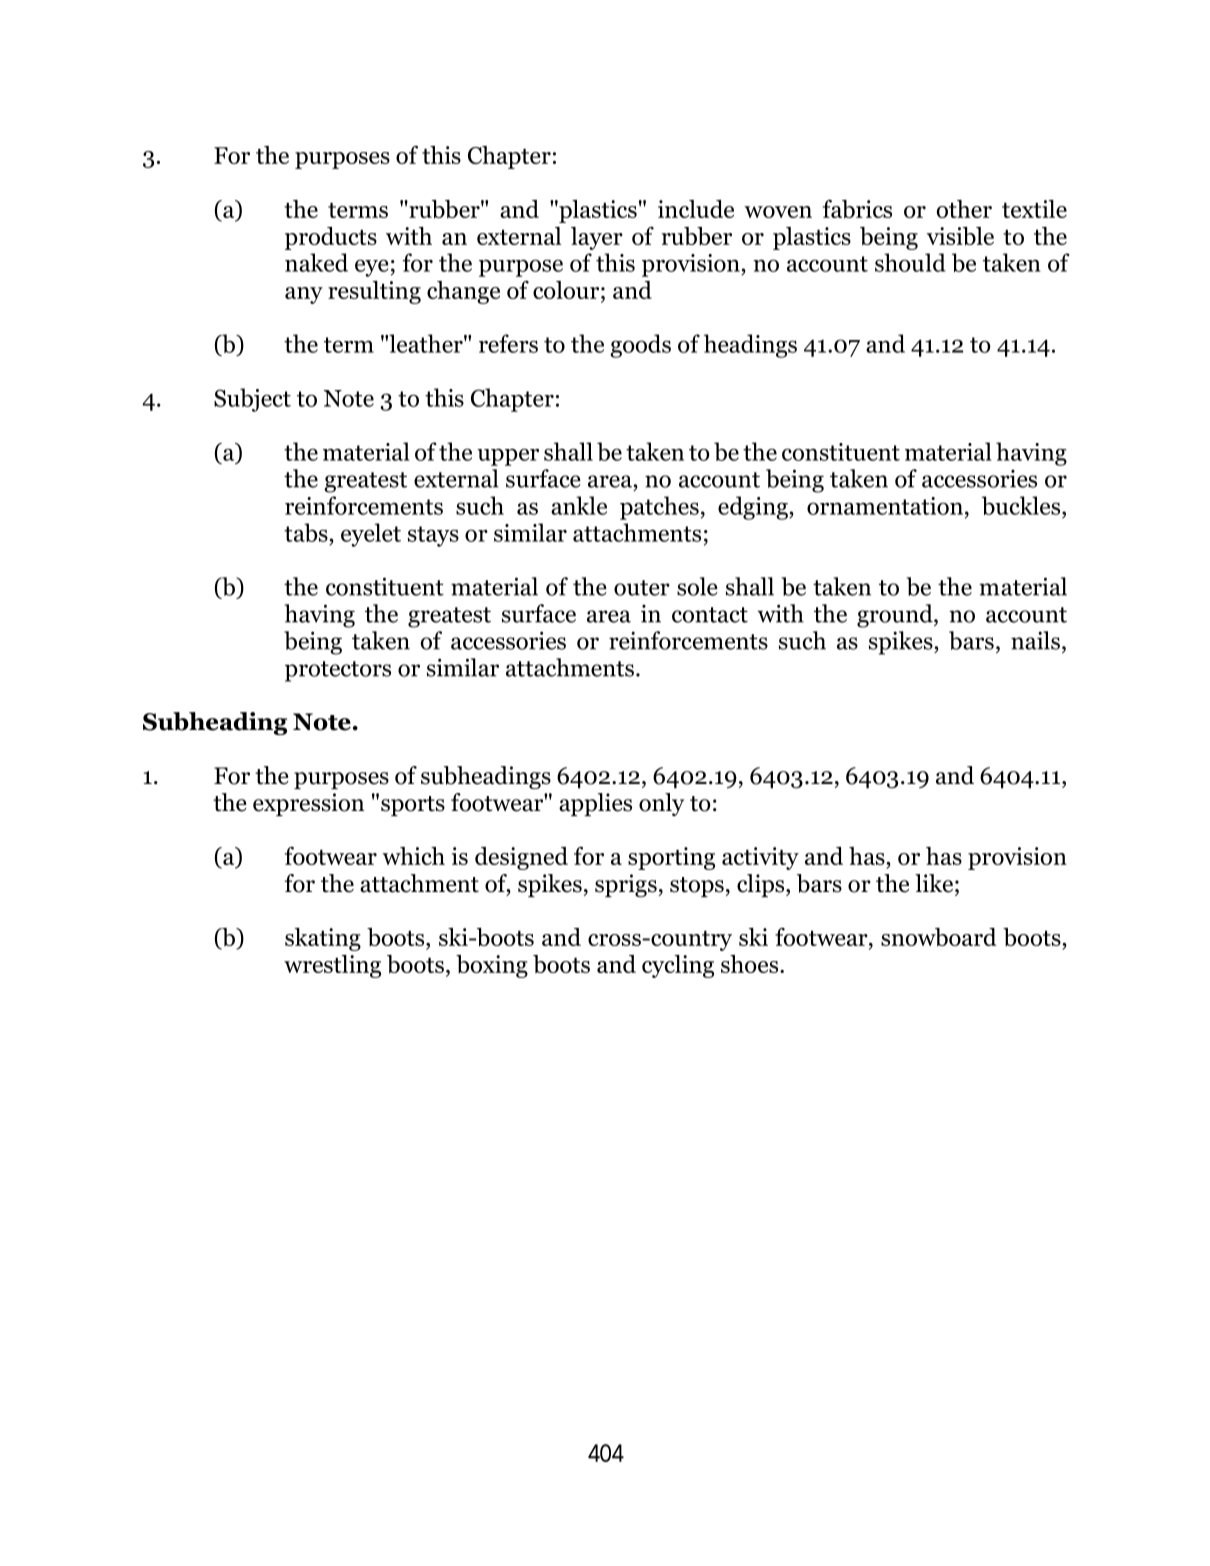 Image resolution: width=1210 pixels, height=1566 pixels. What do you see at coordinates (597, 238) in the document?
I see `layer` at bounding box center [597, 238].
